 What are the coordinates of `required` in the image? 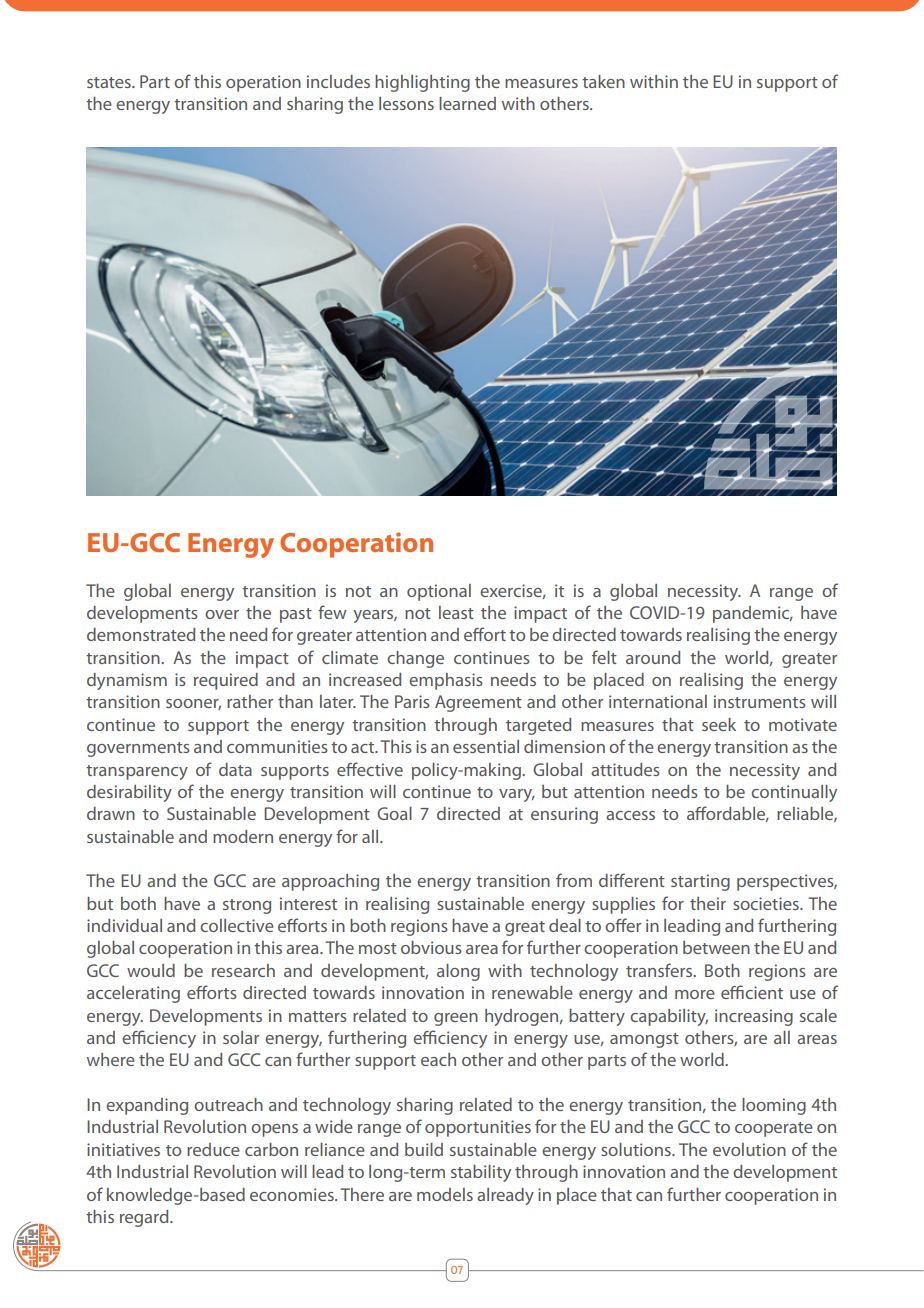 It's located at (226, 681).
